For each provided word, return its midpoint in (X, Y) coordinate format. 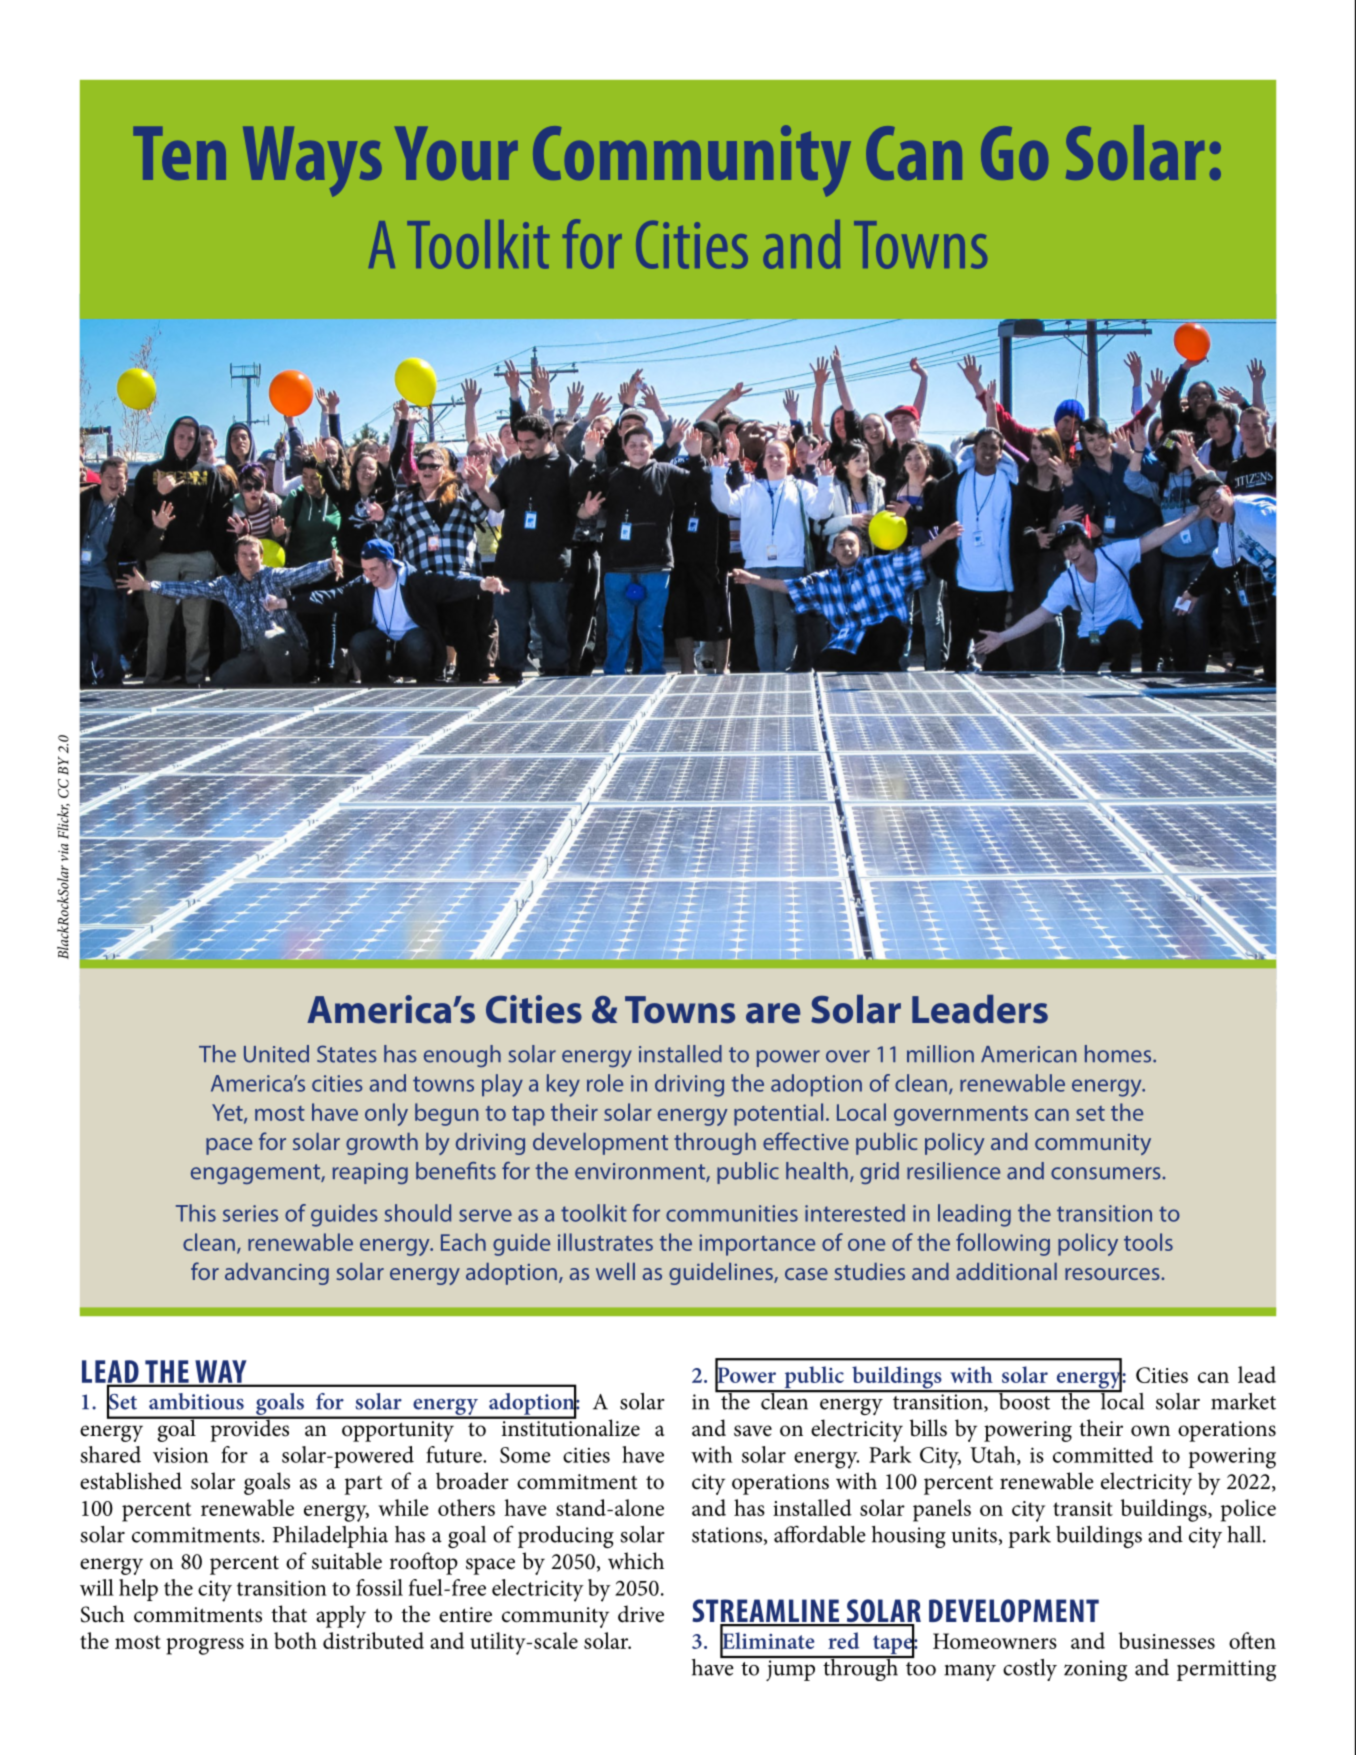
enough (462, 1056)
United (276, 1054)
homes (1119, 1054)
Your (456, 153)
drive (641, 1614)
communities (732, 1213)
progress (205, 1646)
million (940, 1054)
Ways (312, 162)
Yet (228, 1113)
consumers (1106, 1173)
